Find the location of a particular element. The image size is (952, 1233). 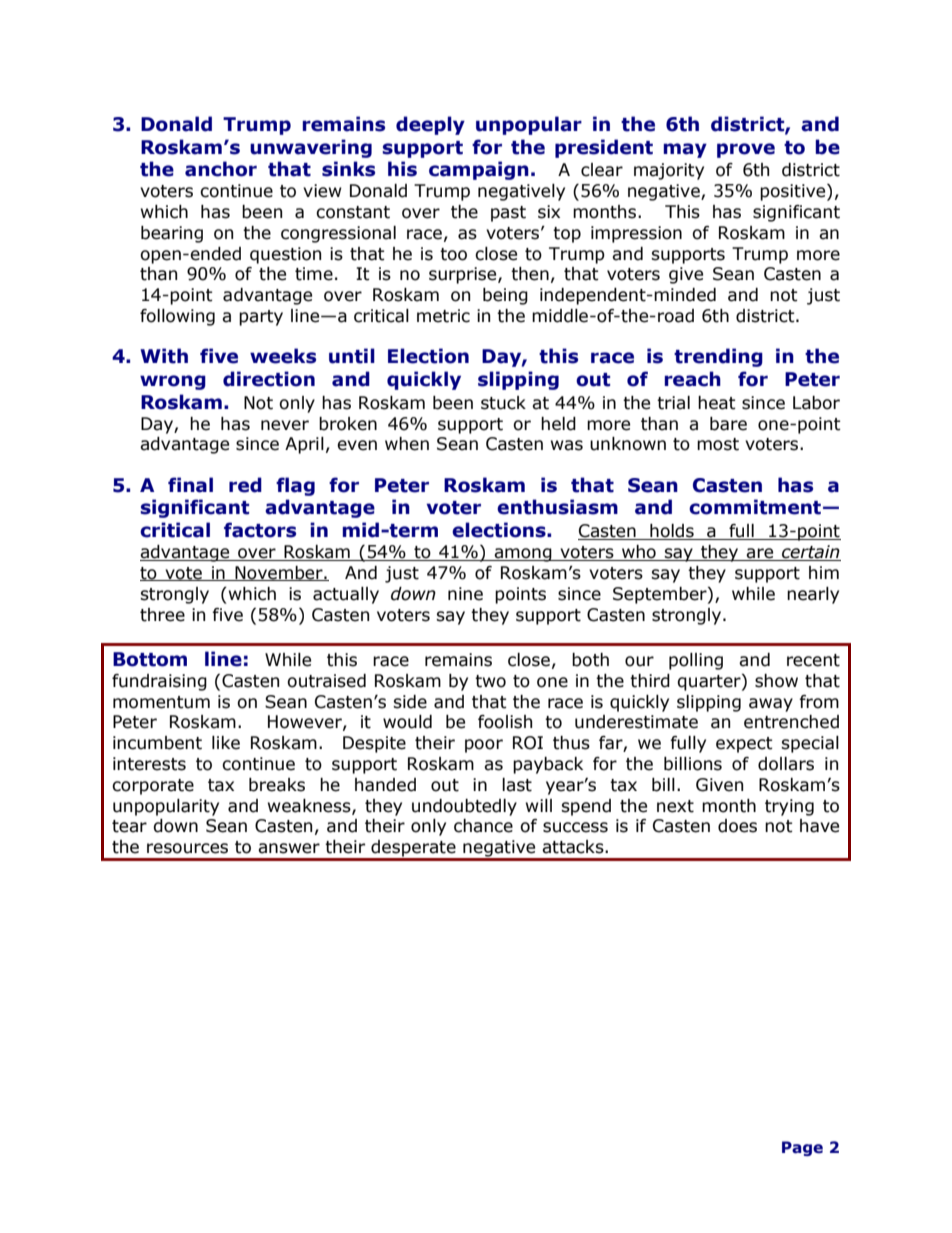

prove is located at coordinates (746, 150).
